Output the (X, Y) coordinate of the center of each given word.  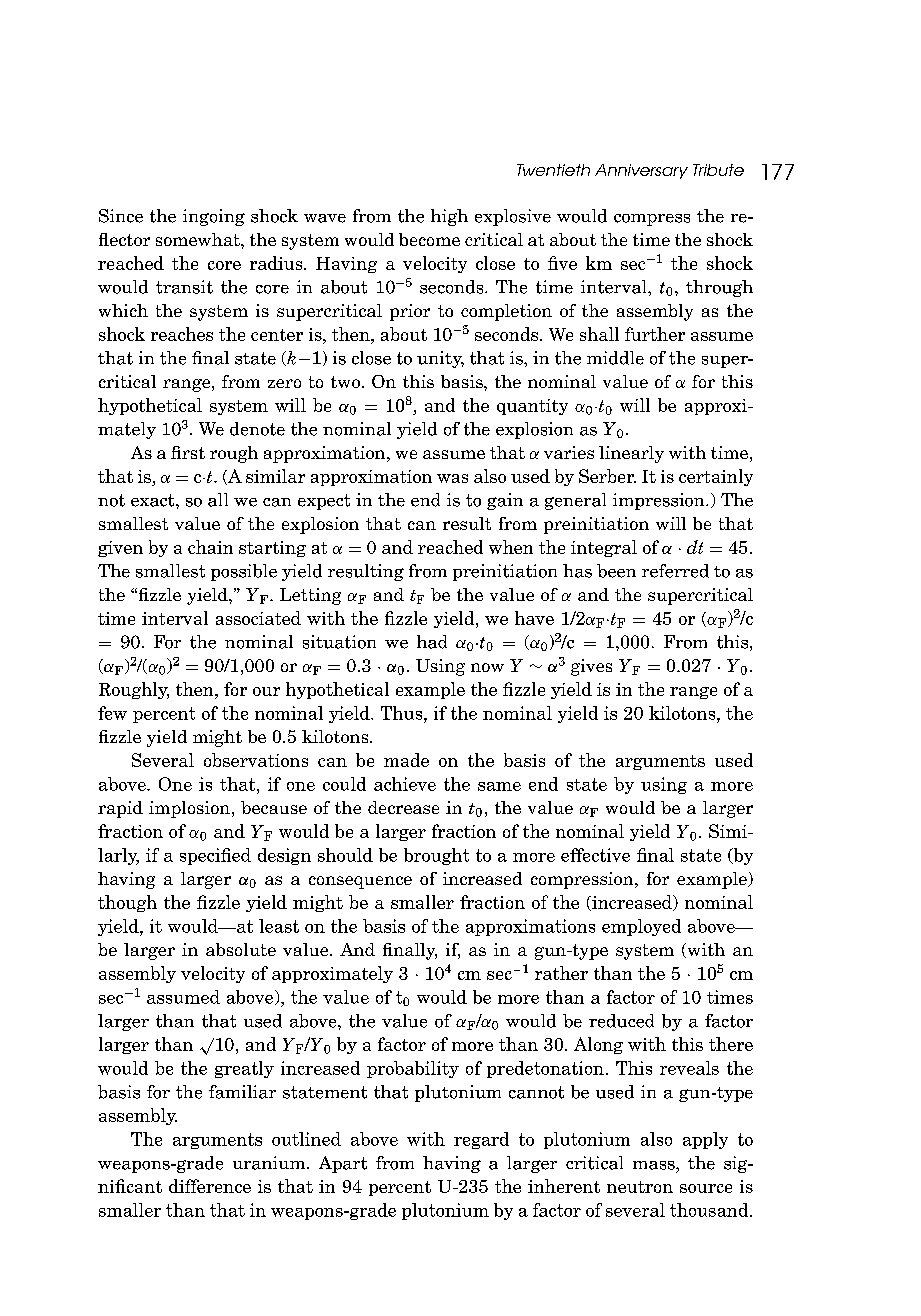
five (562, 263)
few (112, 713)
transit (184, 287)
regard (481, 1140)
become (429, 239)
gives (591, 667)
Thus (403, 713)
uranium (270, 1163)
